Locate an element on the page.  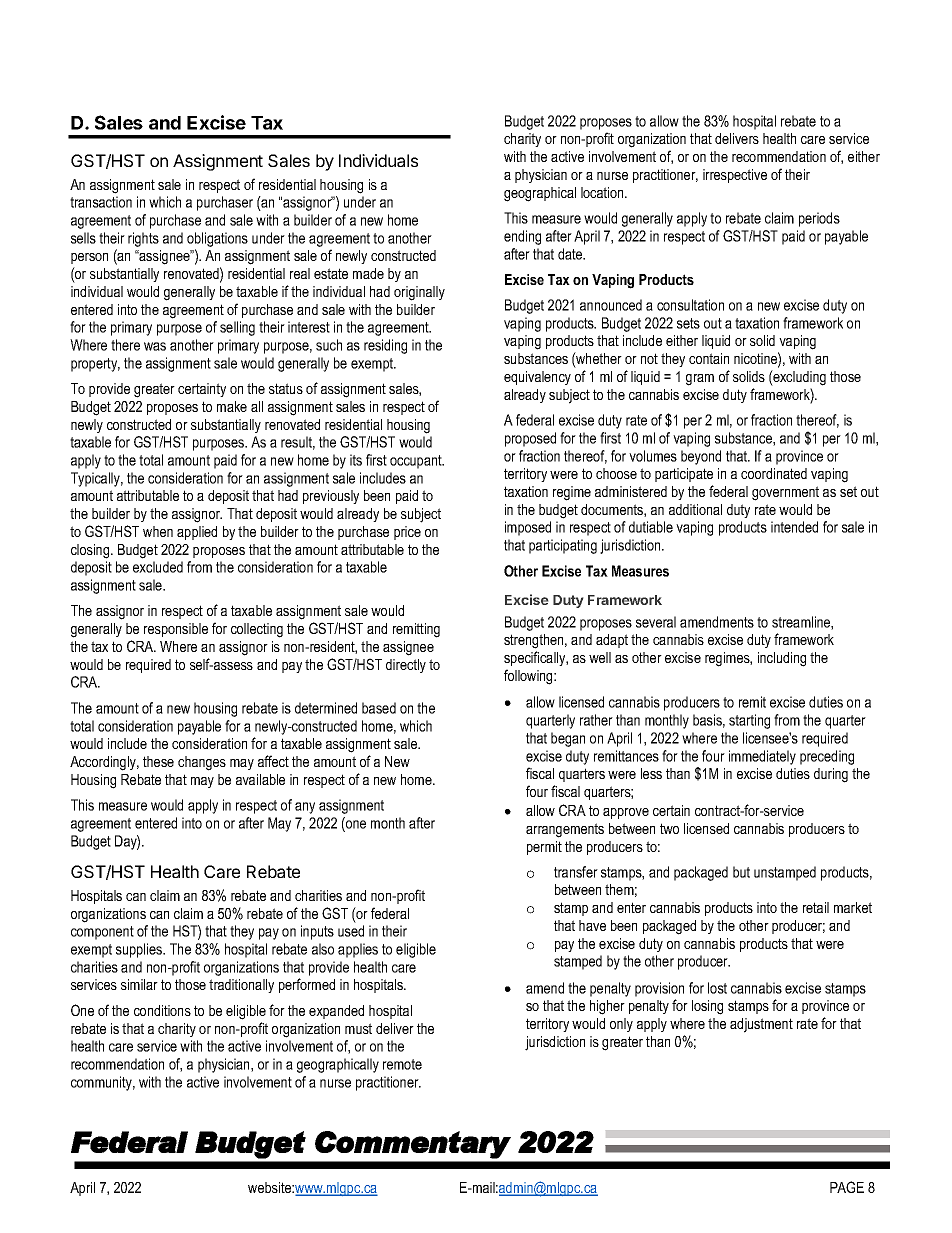
similar is located at coordinates (139, 984).
